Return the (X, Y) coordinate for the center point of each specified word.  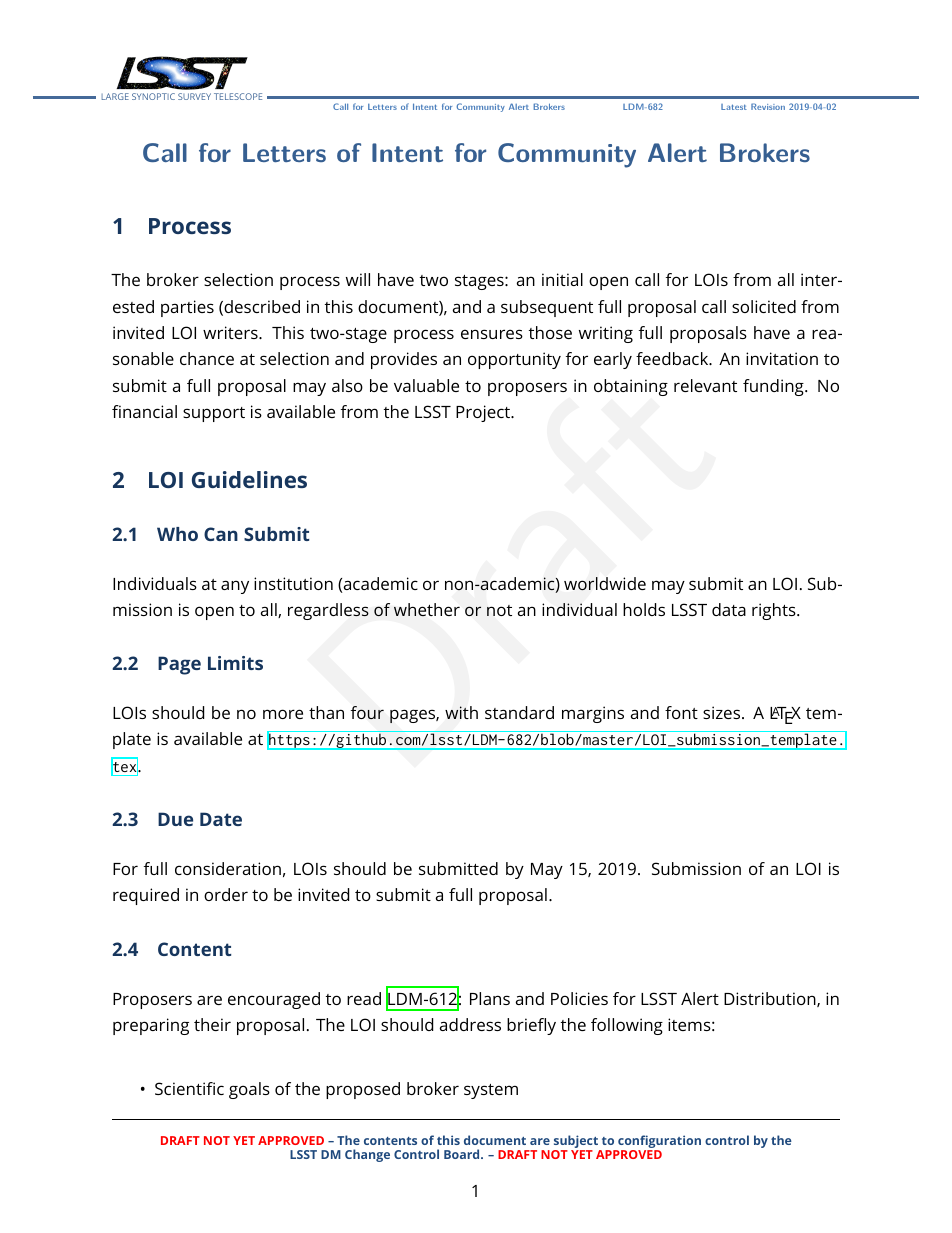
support (214, 414)
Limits (235, 663)
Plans (490, 998)
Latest (734, 107)
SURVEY (194, 96)
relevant (705, 385)
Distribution (771, 999)
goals (249, 1090)
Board (463, 1154)
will (358, 279)
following (627, 1026)
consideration (228, 868)
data (729, 609)
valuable (426, 385)
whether (427, 610)
